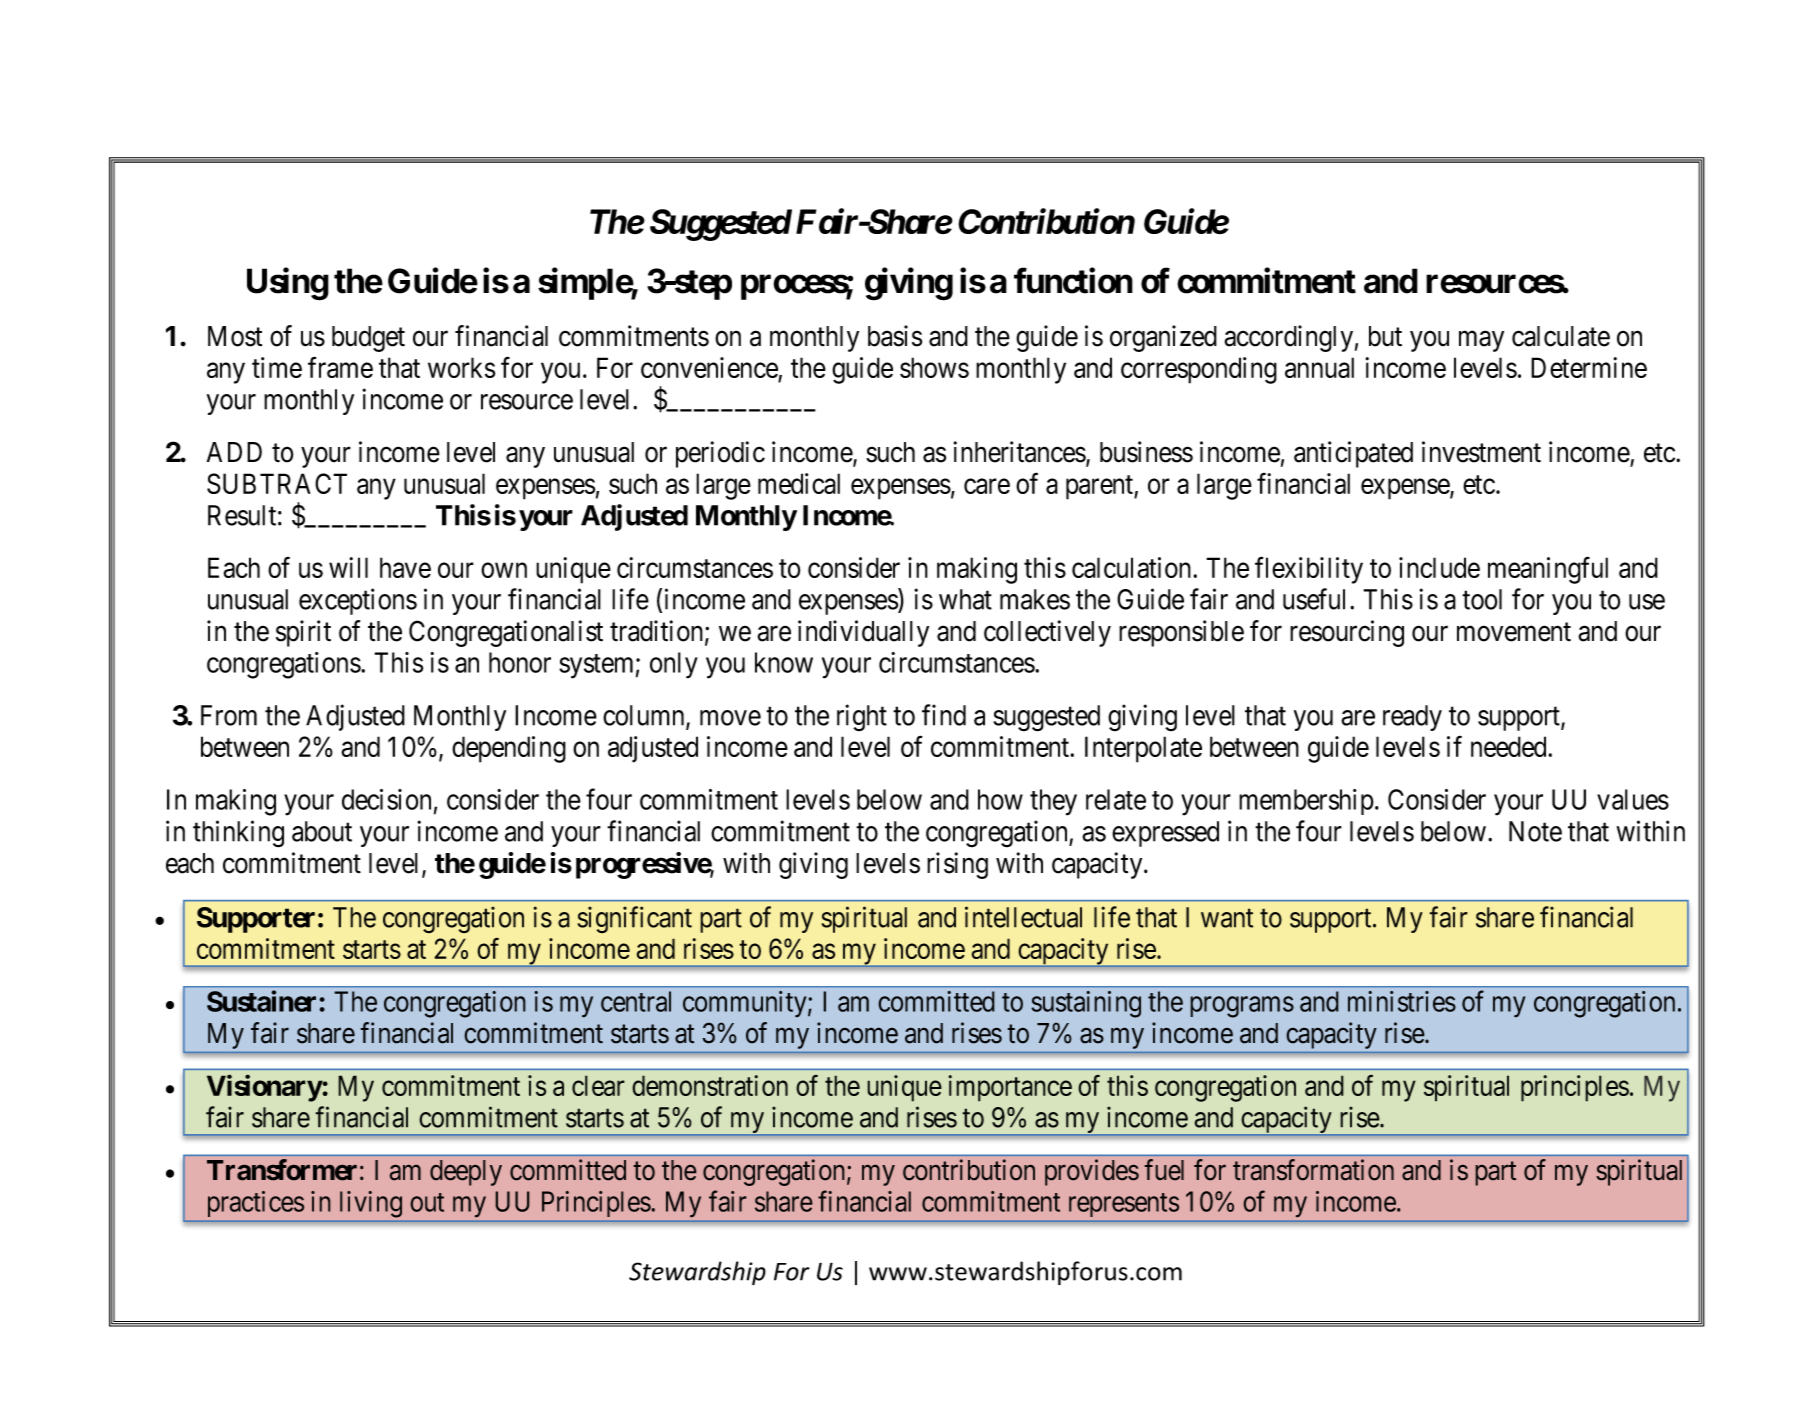 This page has height=1401, width=1813. I want to click on resourcing, so click(1347, 633).
